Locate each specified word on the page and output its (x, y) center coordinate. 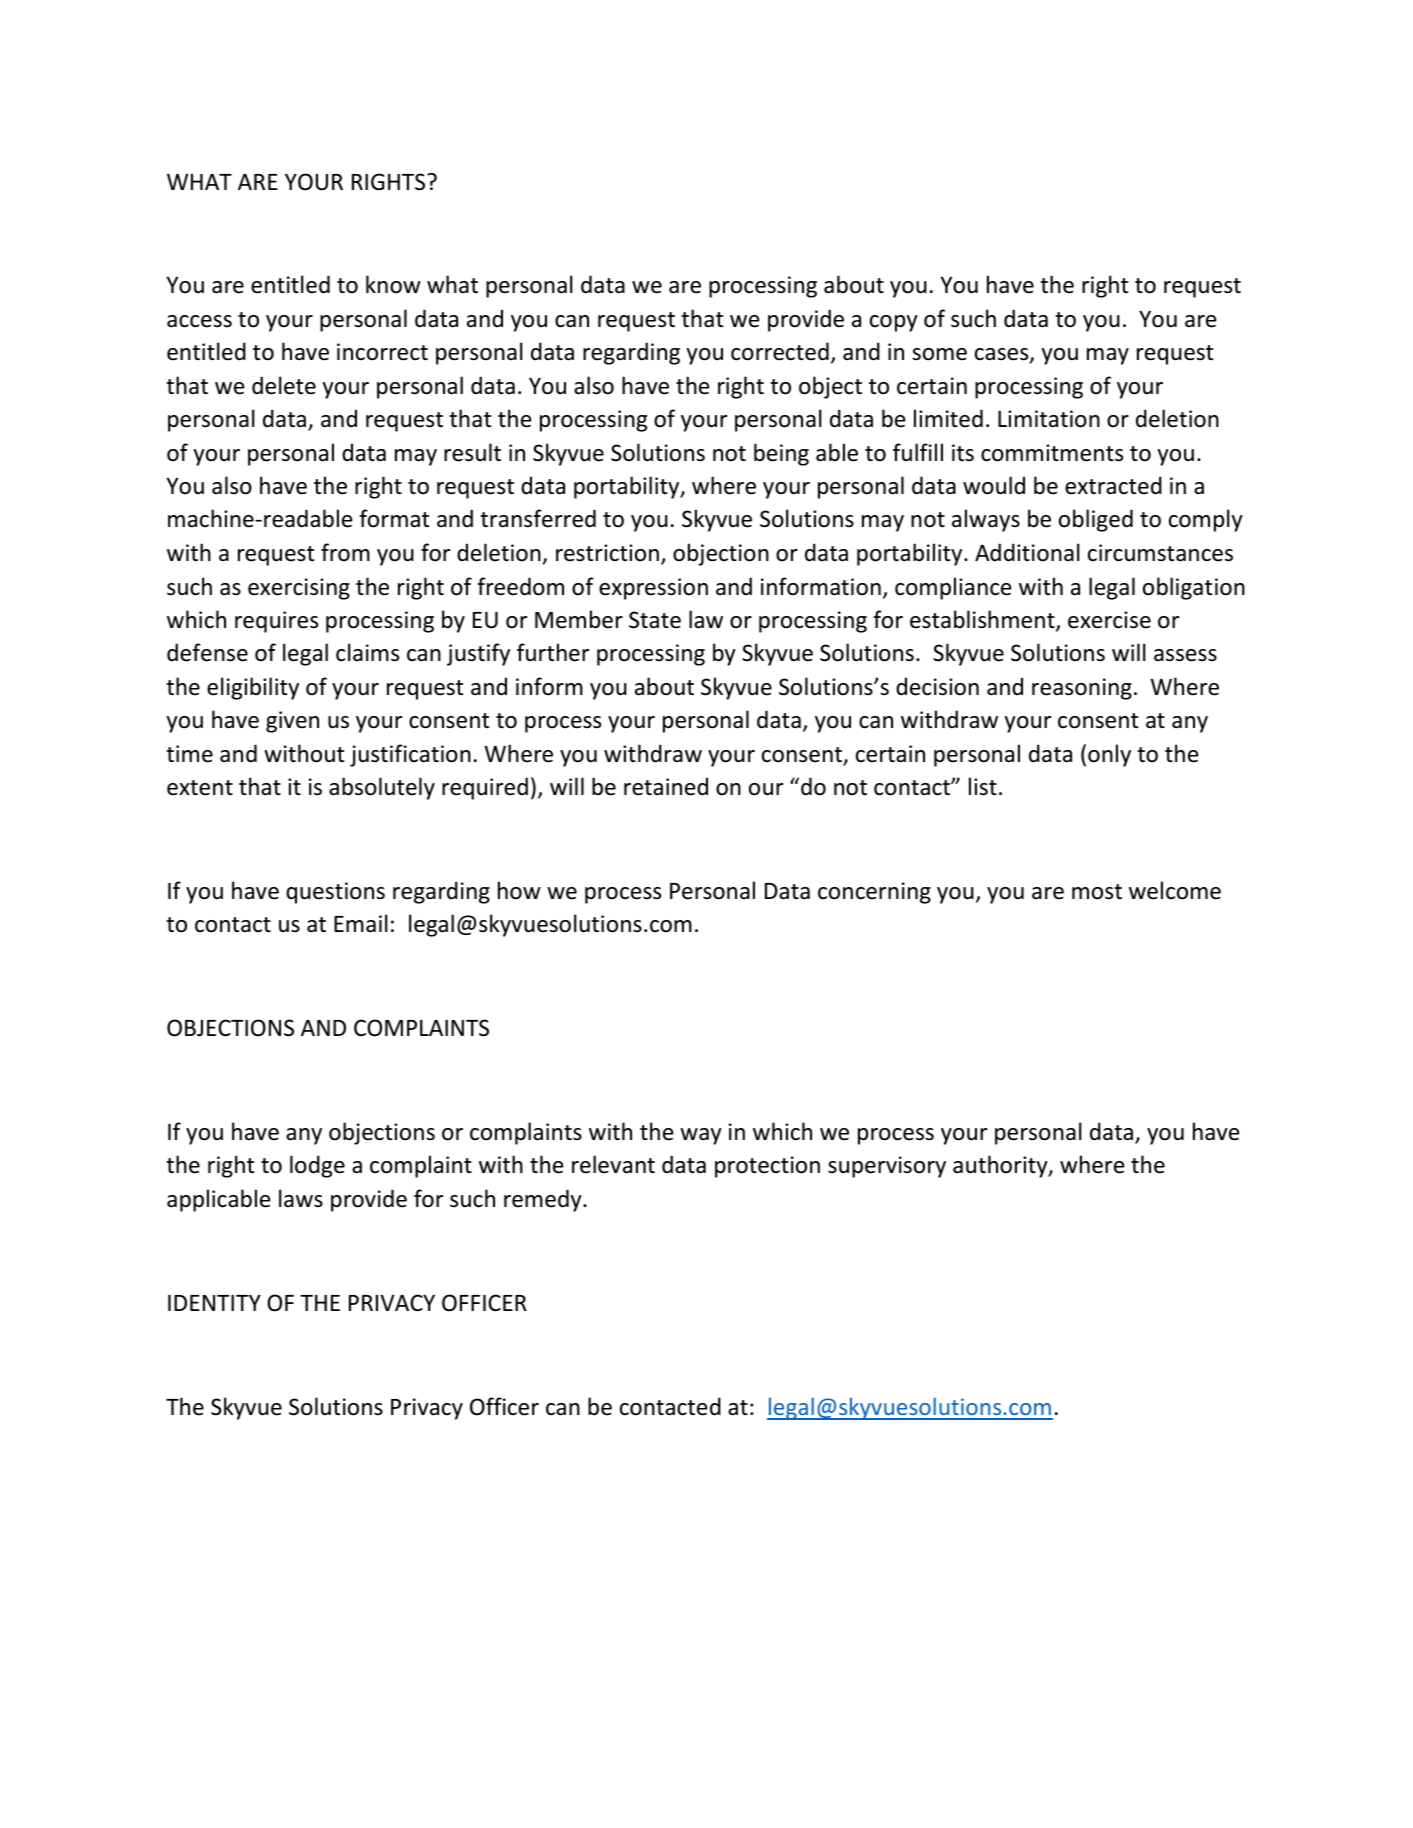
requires (276, 622)
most (1097, 892)
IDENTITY (214, 1303)
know (393, 284)
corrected (780, 351)
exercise (1109, 620)
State (655, 620)
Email (361, 923)
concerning (874, 893)
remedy (544, 1200)
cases (1003, 355)
